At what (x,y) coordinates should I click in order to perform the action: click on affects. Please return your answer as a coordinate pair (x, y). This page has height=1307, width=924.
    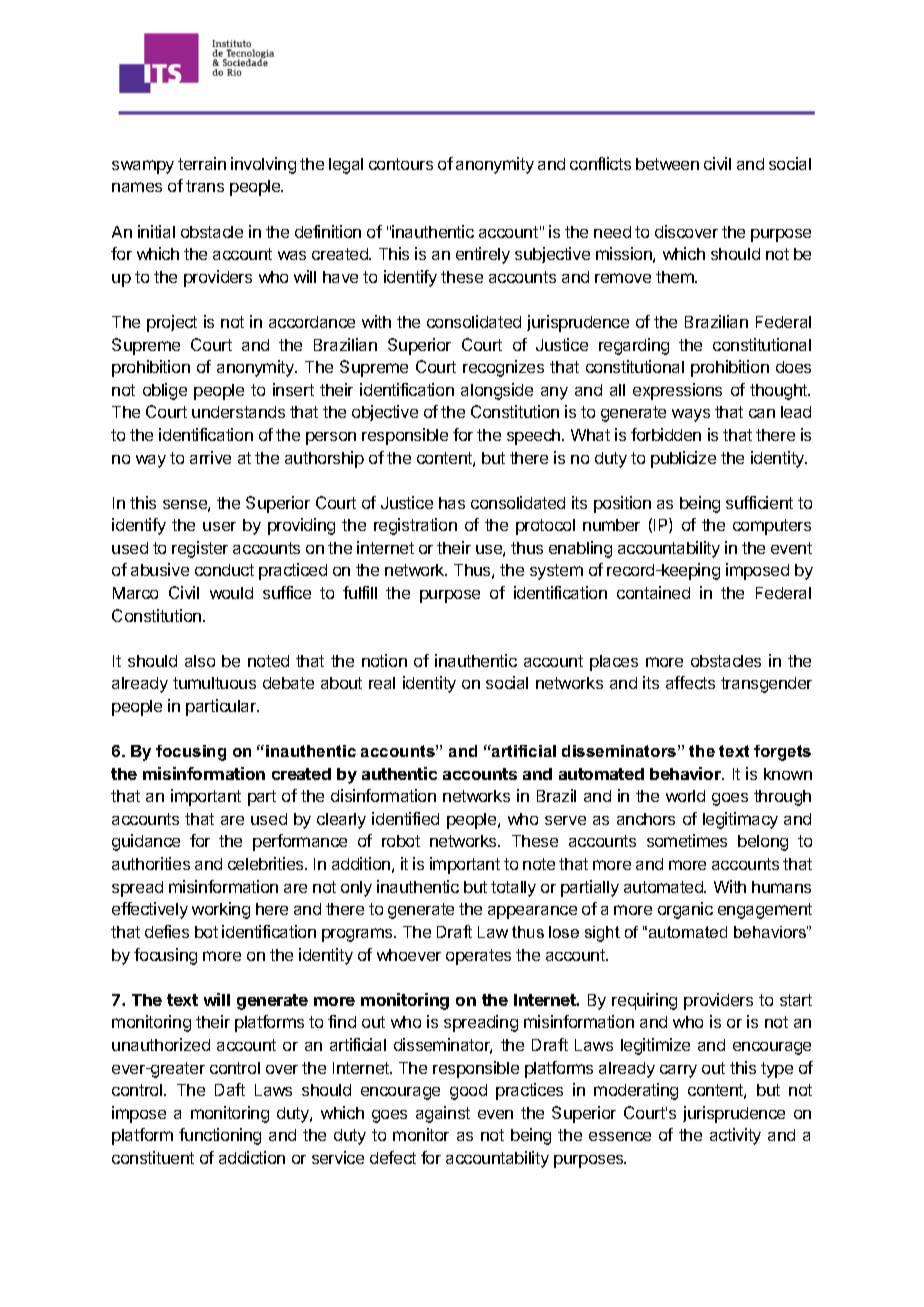
    Looking at the image, I should click on (690, 682).
